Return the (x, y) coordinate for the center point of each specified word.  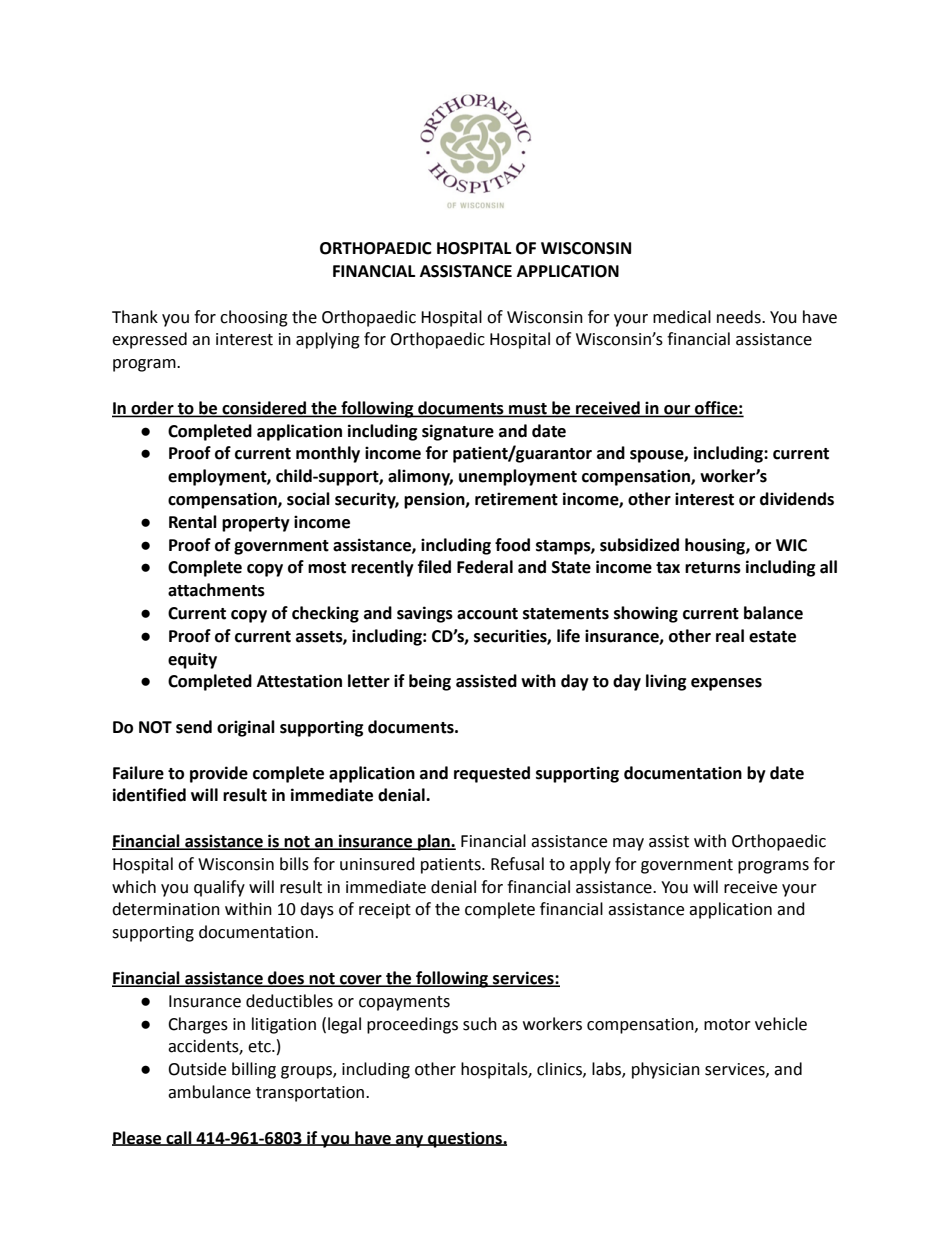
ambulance (209, 1092)
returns (713, 568)
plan (434, 842)
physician (666, 1070)
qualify (219, 888)
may (628, 844)
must (528, 409)
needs (740, 317)
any (410, 1141)
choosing (254, 318)
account (487, 614)
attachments (216, 590)
